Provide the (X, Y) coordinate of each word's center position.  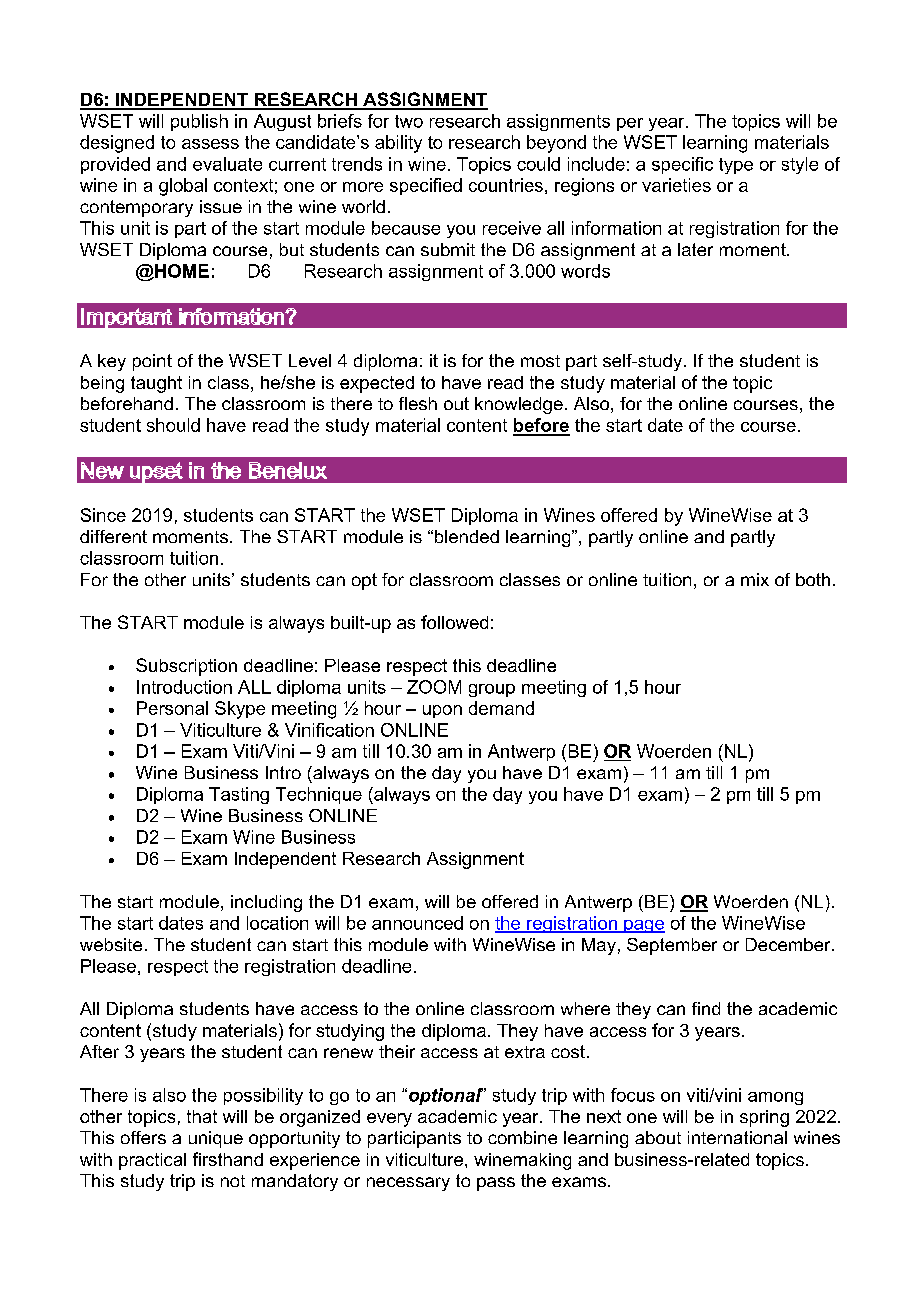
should (173, 425)
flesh (418, 403)
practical (152, 1161)
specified (426, 186)
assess (210, 144)
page (643, 926)
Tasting (239, 795)
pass (496, 1184)
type (736, 166)
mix (755, 579)
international (737, 1137)
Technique (319, 795)
